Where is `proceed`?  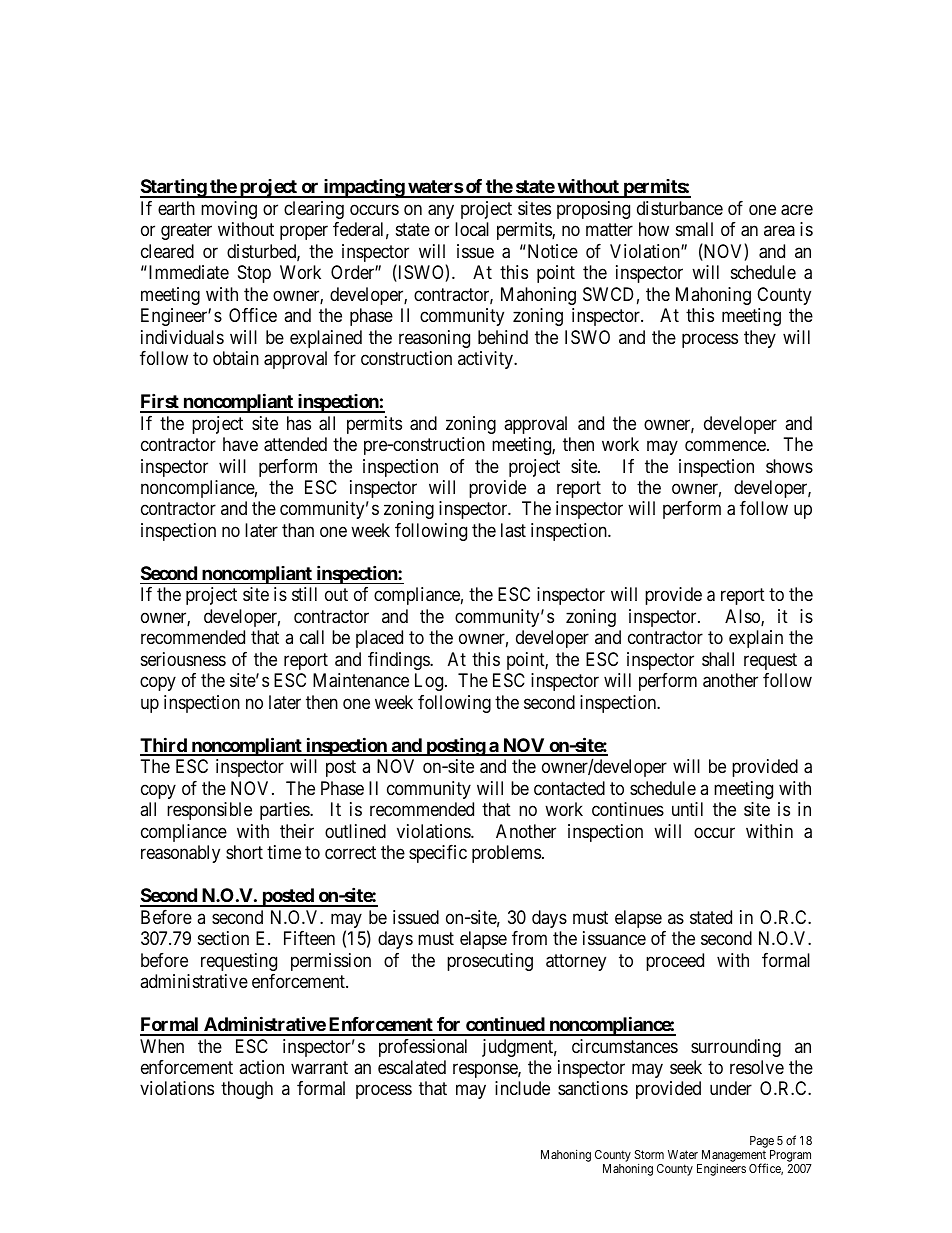 proceed is located at coordinates (675, 962).
